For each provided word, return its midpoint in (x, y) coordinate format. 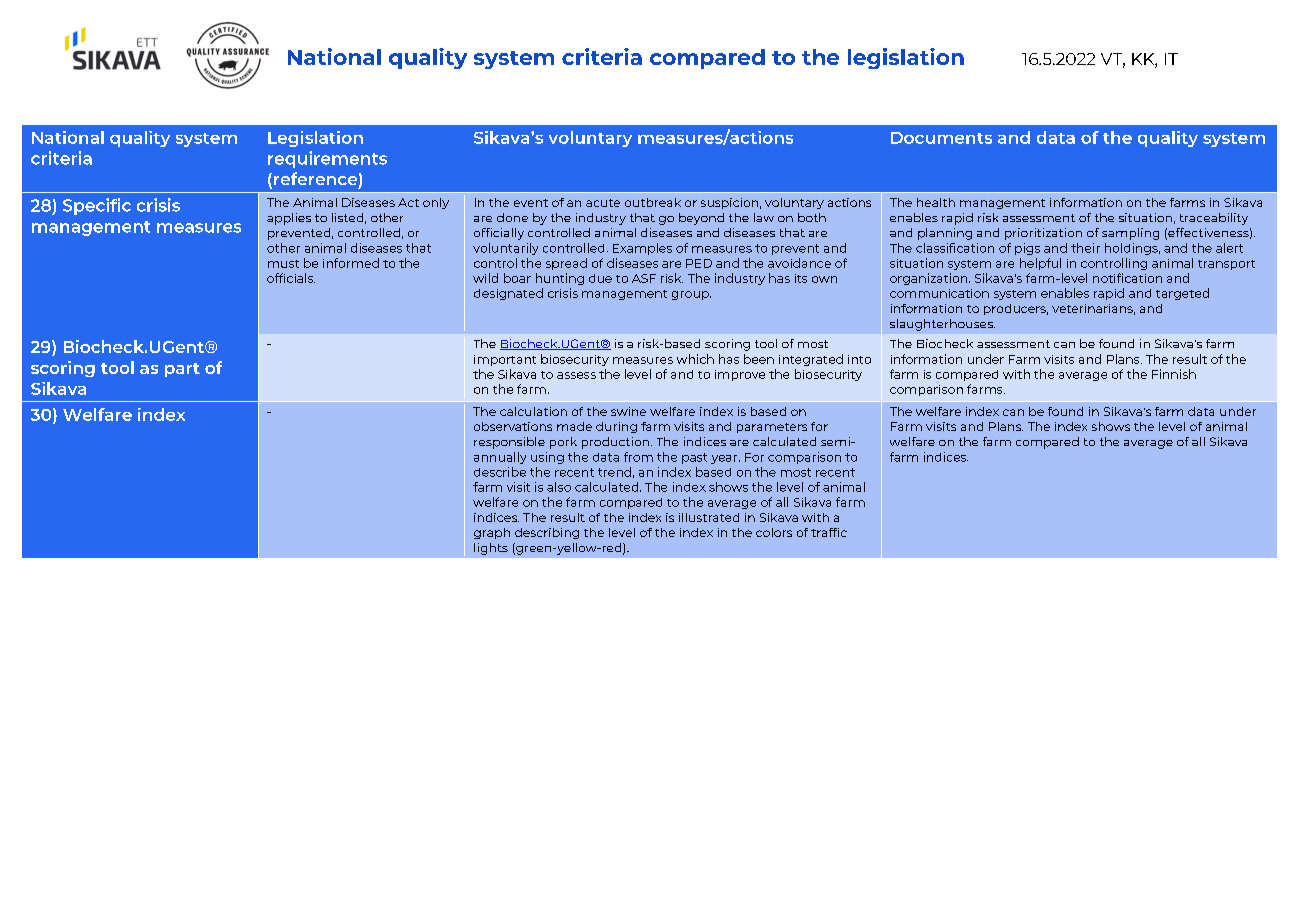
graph (492, 533)
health (936, 202)
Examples (642, 249)
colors (774, 532)
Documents (941, 138)
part (182, 370)
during (616, 427)
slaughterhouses (942, 325)
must (283, 264)
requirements (327, 159)
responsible (509, 443)
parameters (772, 428)
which (695, 359)
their (1085, 248)
